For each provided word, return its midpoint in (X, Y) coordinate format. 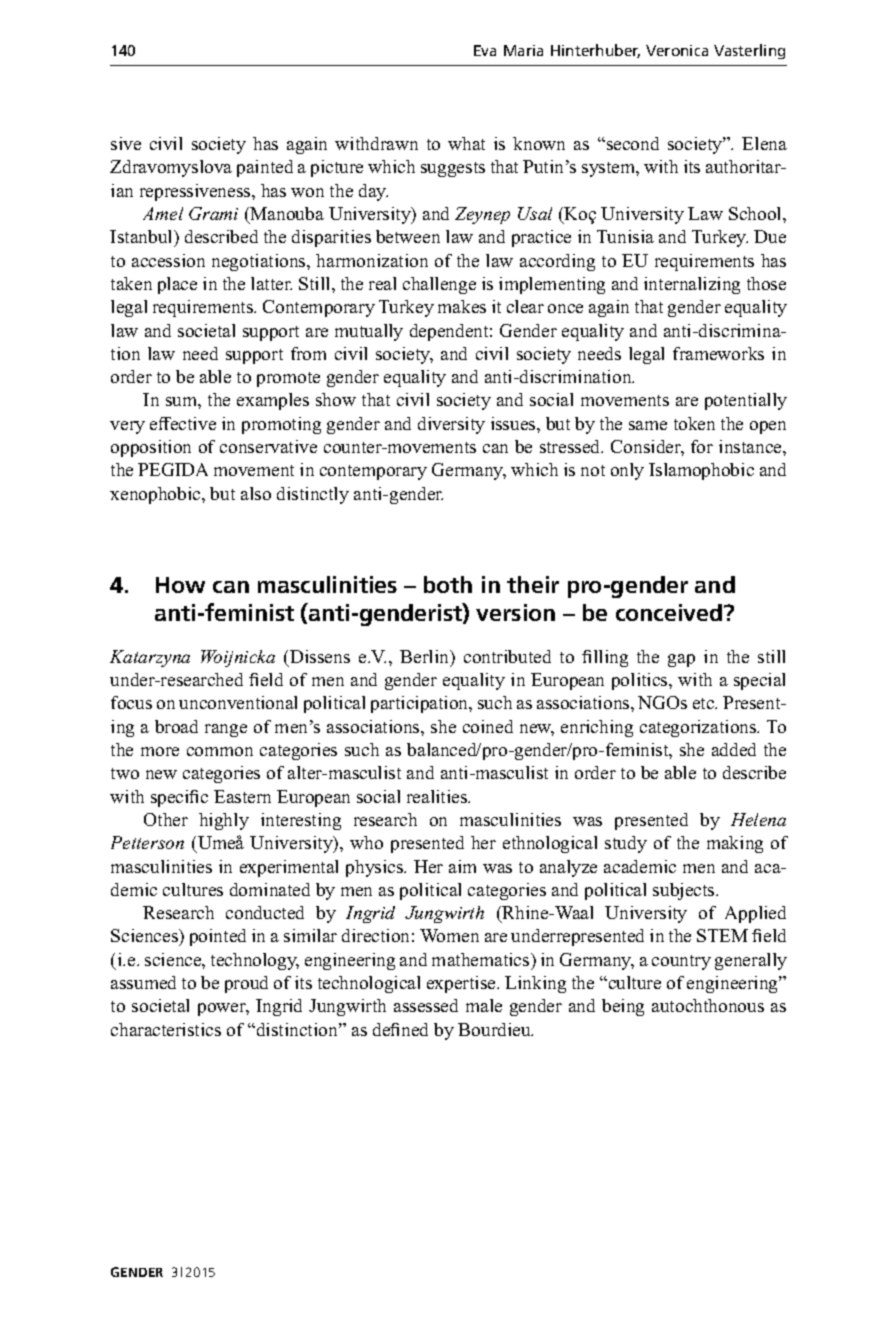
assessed (426, 1005)
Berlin (426, 658)
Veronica (677, 50)
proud (246, 984)
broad (176, 726)
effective (183, 423)
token (694, 423)
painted (265, 168)
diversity (451, 425)
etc (705, 703)
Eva (485, 50)
